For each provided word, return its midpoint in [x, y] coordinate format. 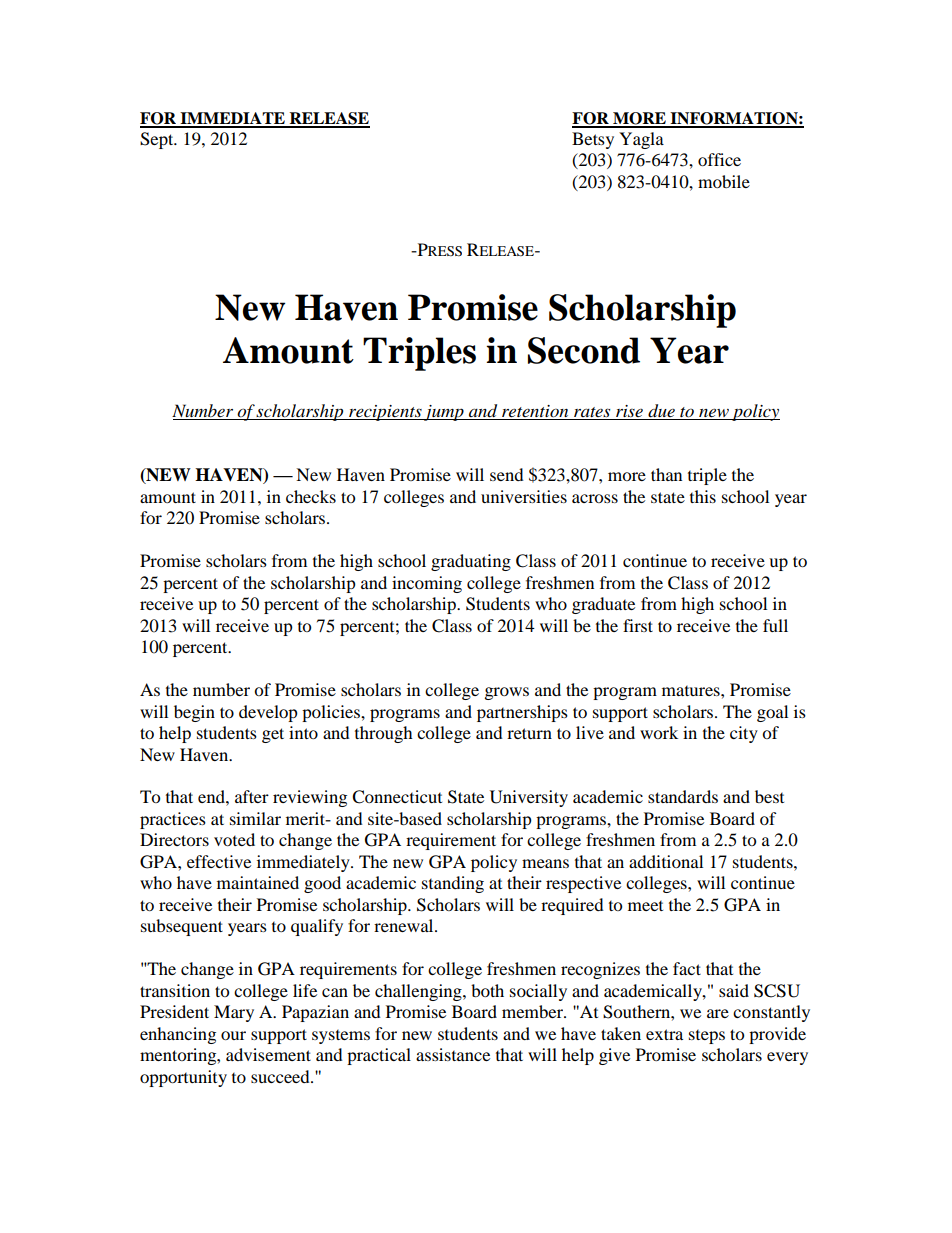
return [529, 733]
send [507, 474]
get [273, 735]
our [233, 1035]
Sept [158, 140]
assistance [453, 1054]
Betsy [593, 140]
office [719, 159]
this [703, 496]
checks [311, 496]
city [744, 734]
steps [707, 1037]
